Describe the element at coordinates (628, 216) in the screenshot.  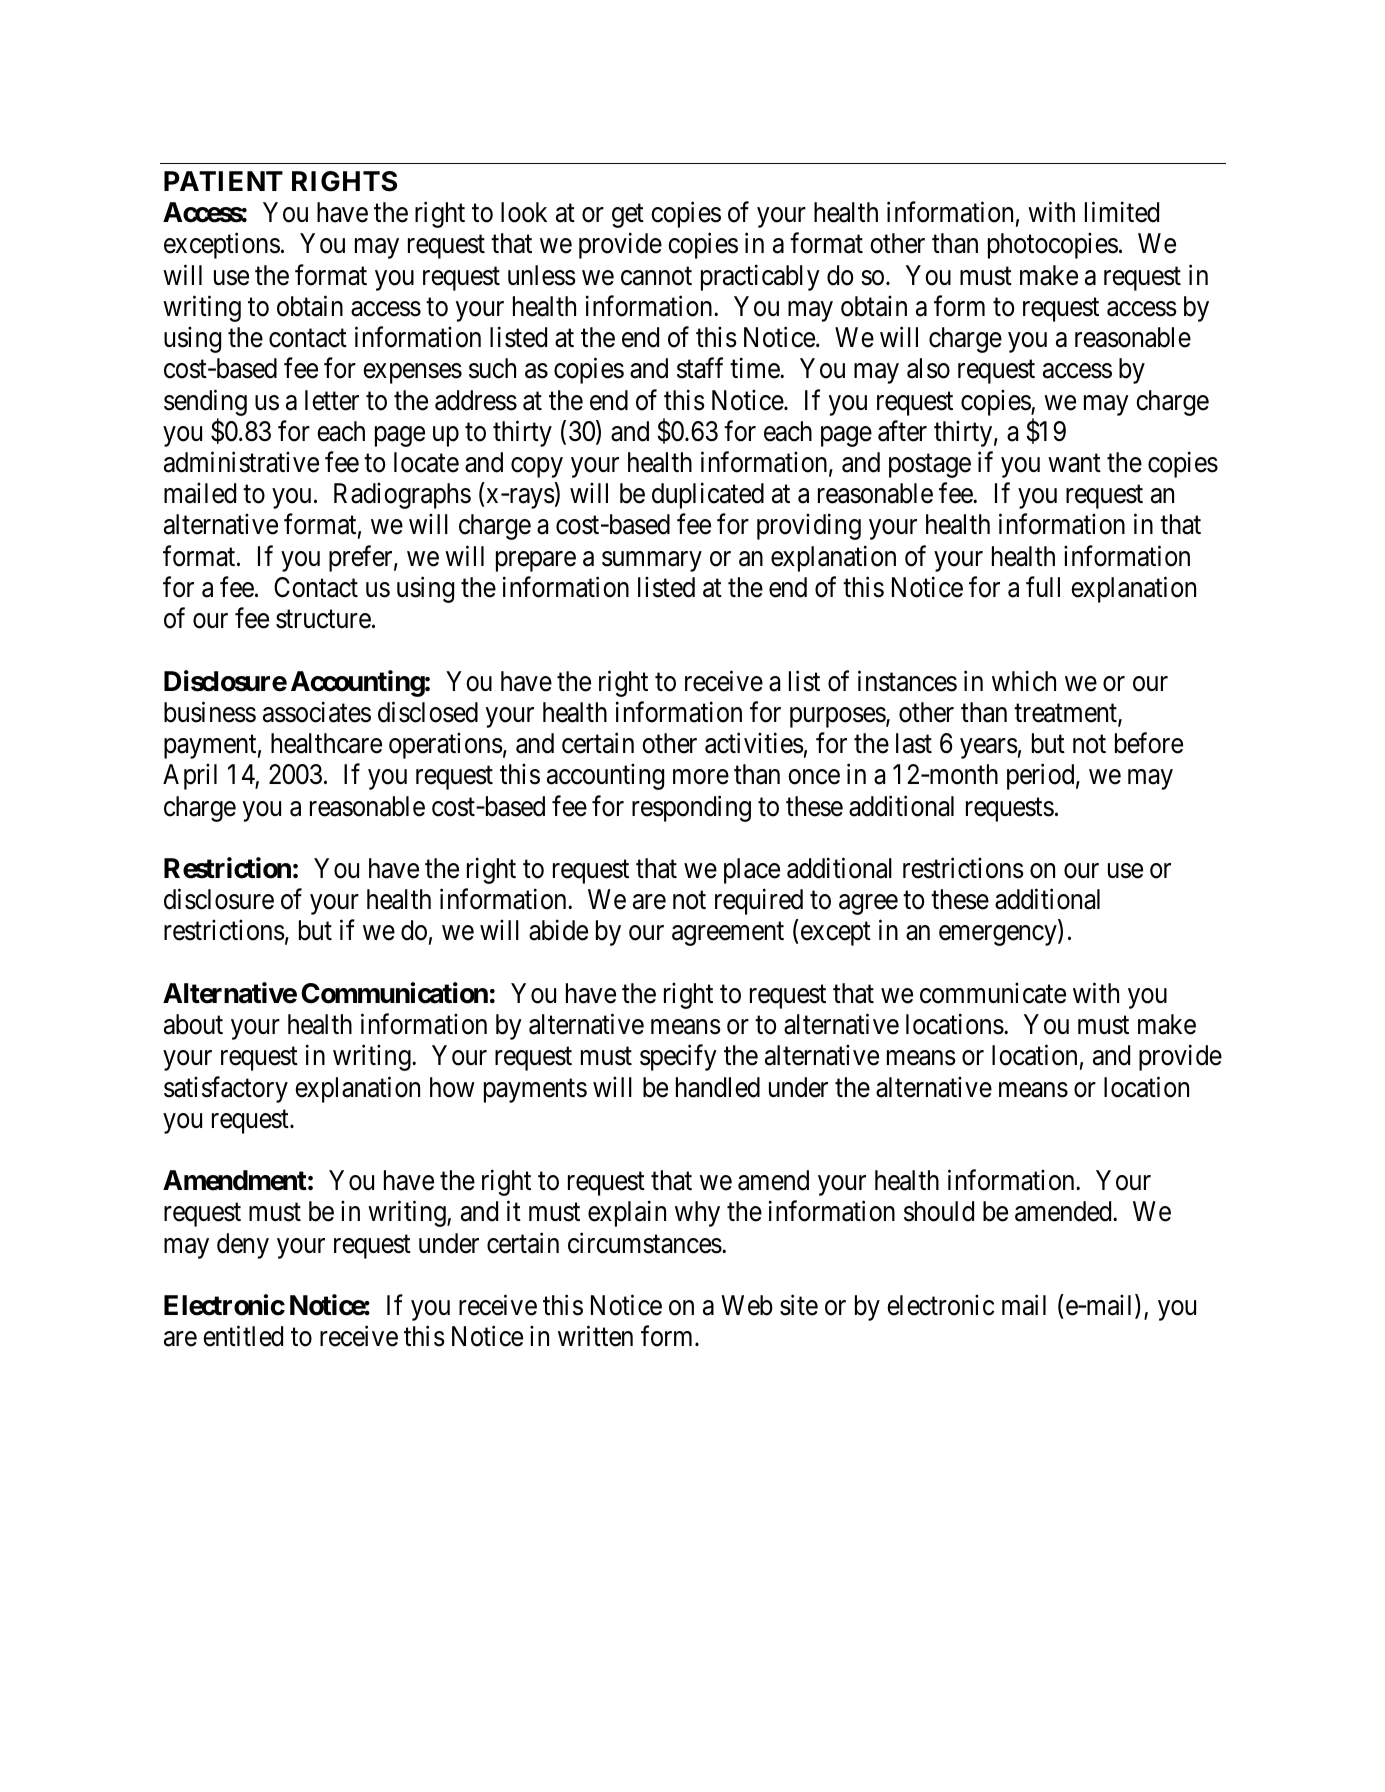
I see `get` at that location.
